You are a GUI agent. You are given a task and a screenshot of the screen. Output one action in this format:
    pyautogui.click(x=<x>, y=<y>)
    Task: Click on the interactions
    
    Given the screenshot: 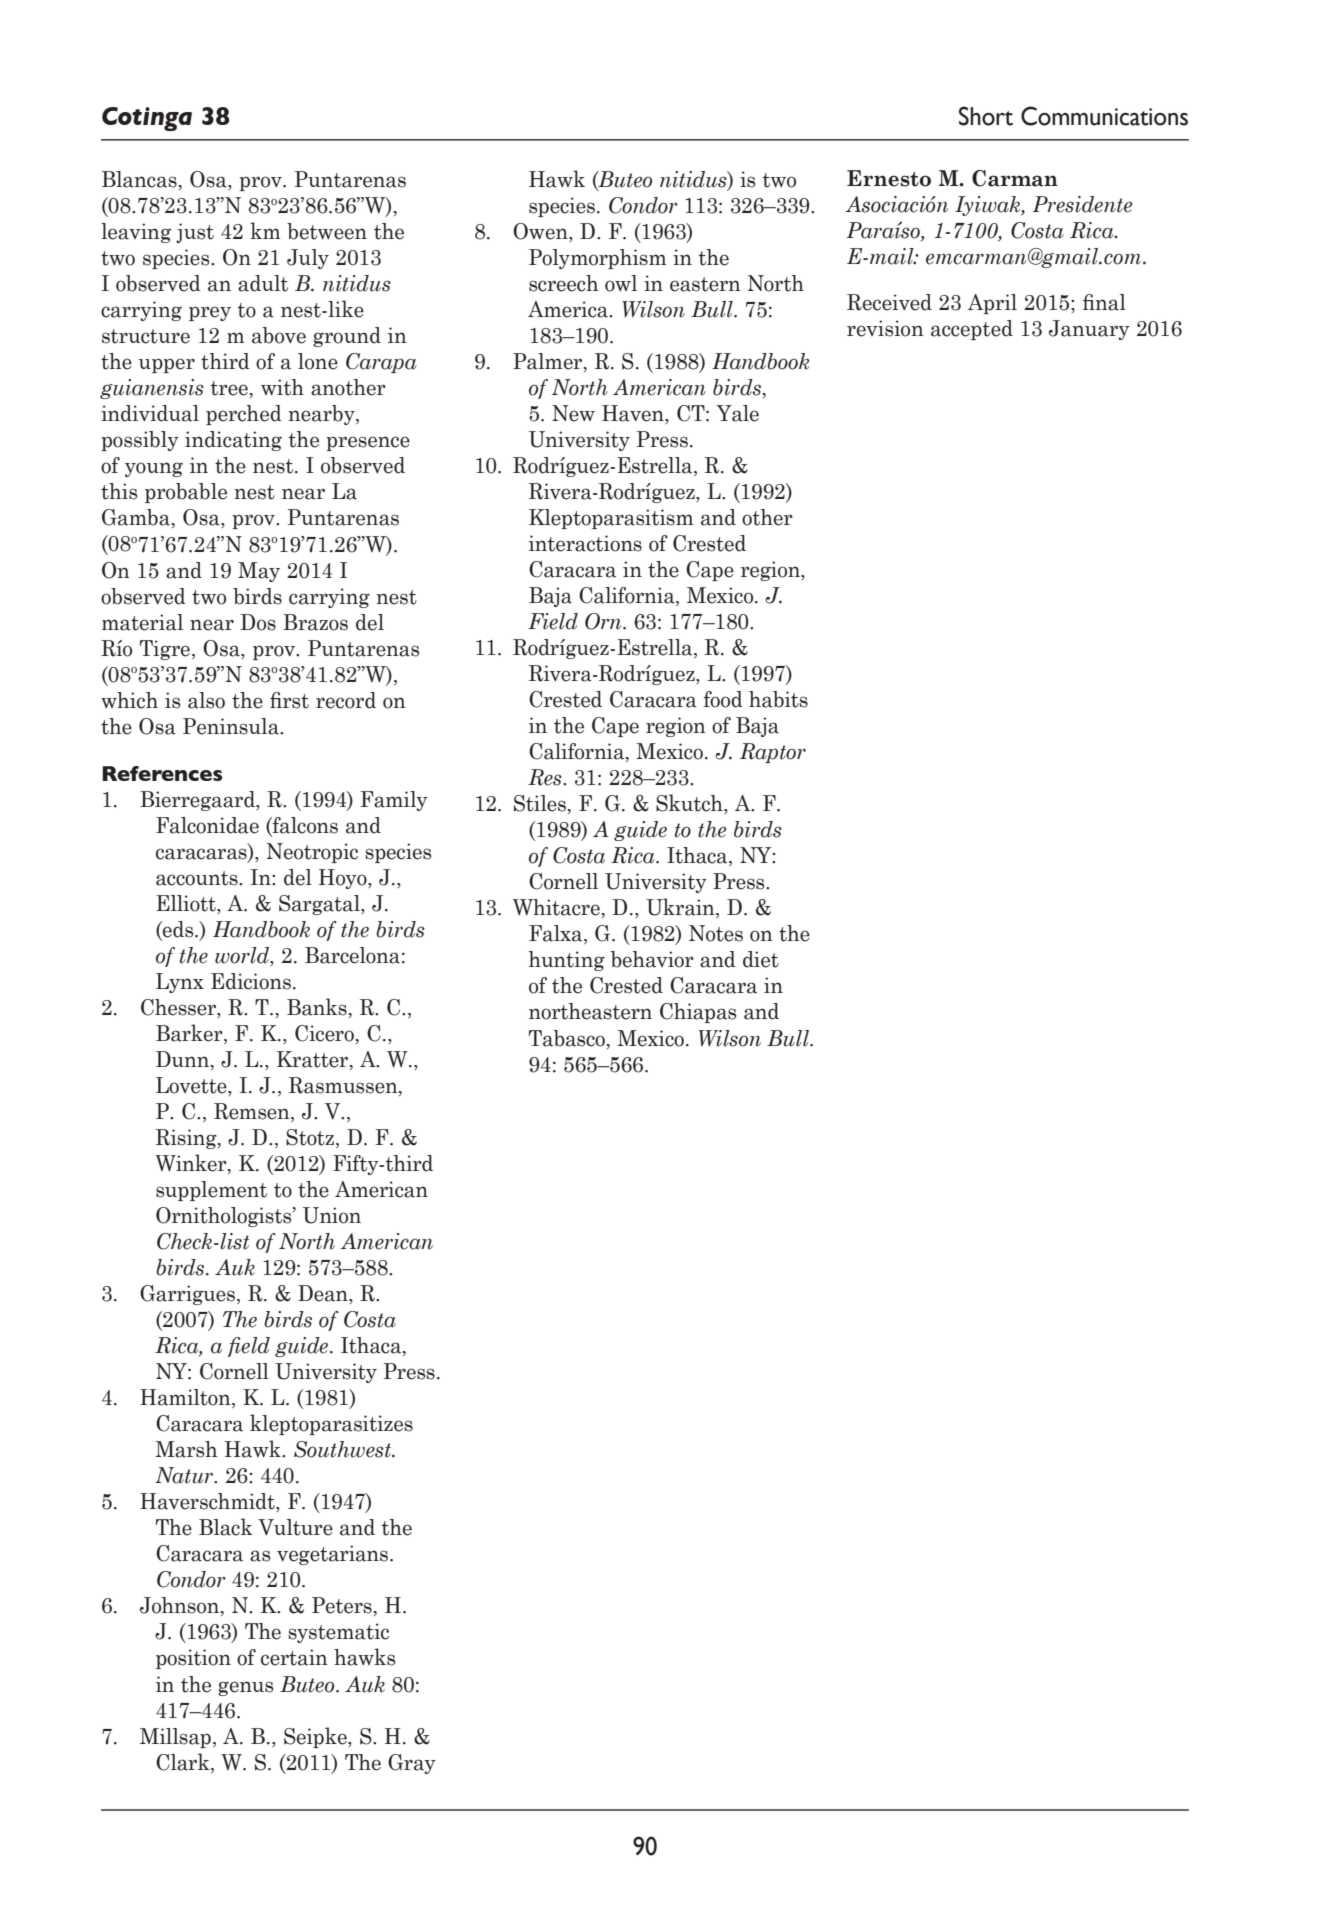 What is the action you would take?
    pyautogui.click(x=585, y=543)
